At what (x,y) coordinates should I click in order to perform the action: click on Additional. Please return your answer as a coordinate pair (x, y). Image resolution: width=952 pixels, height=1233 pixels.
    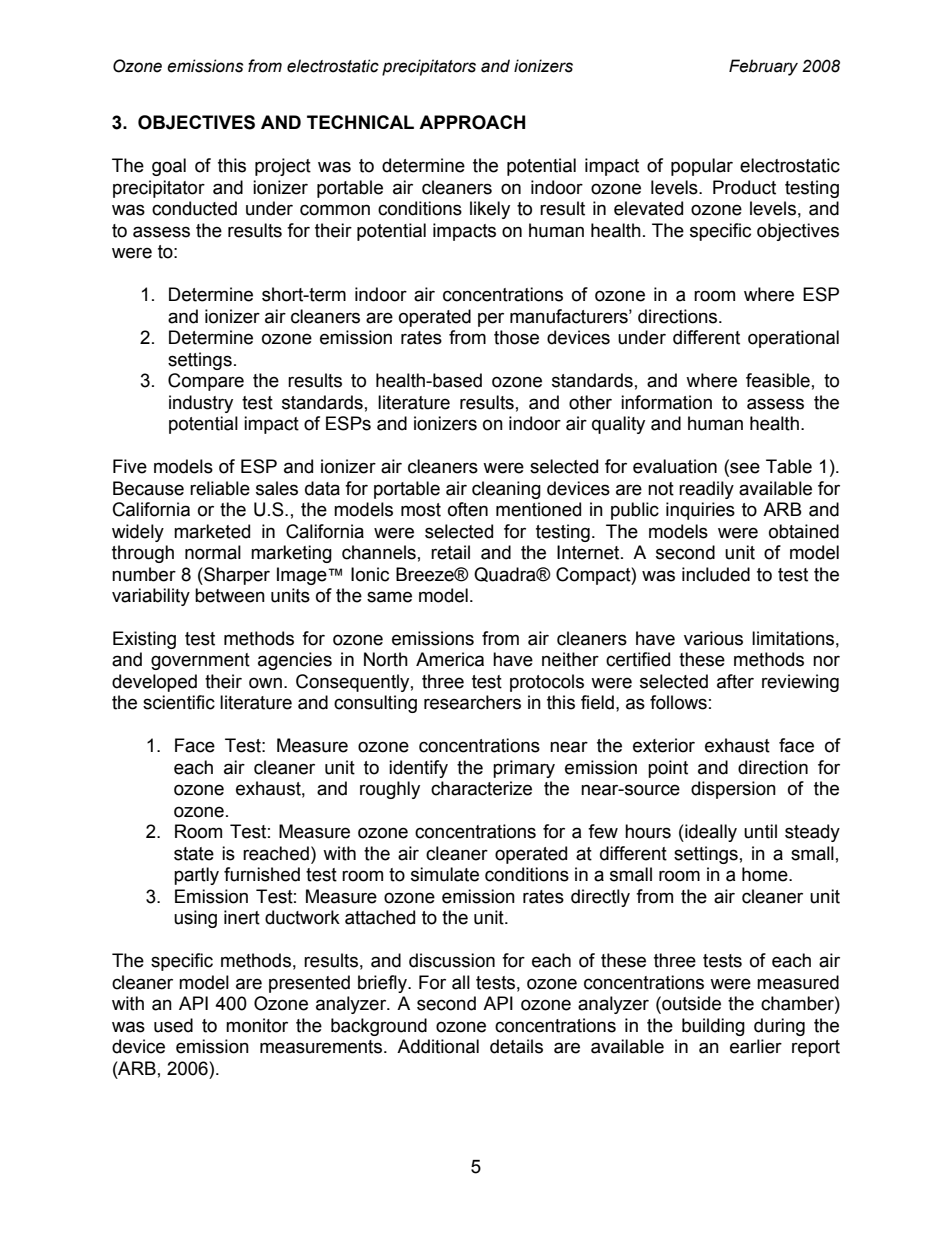
    Looking at the image, I should click on (438, 1046).
